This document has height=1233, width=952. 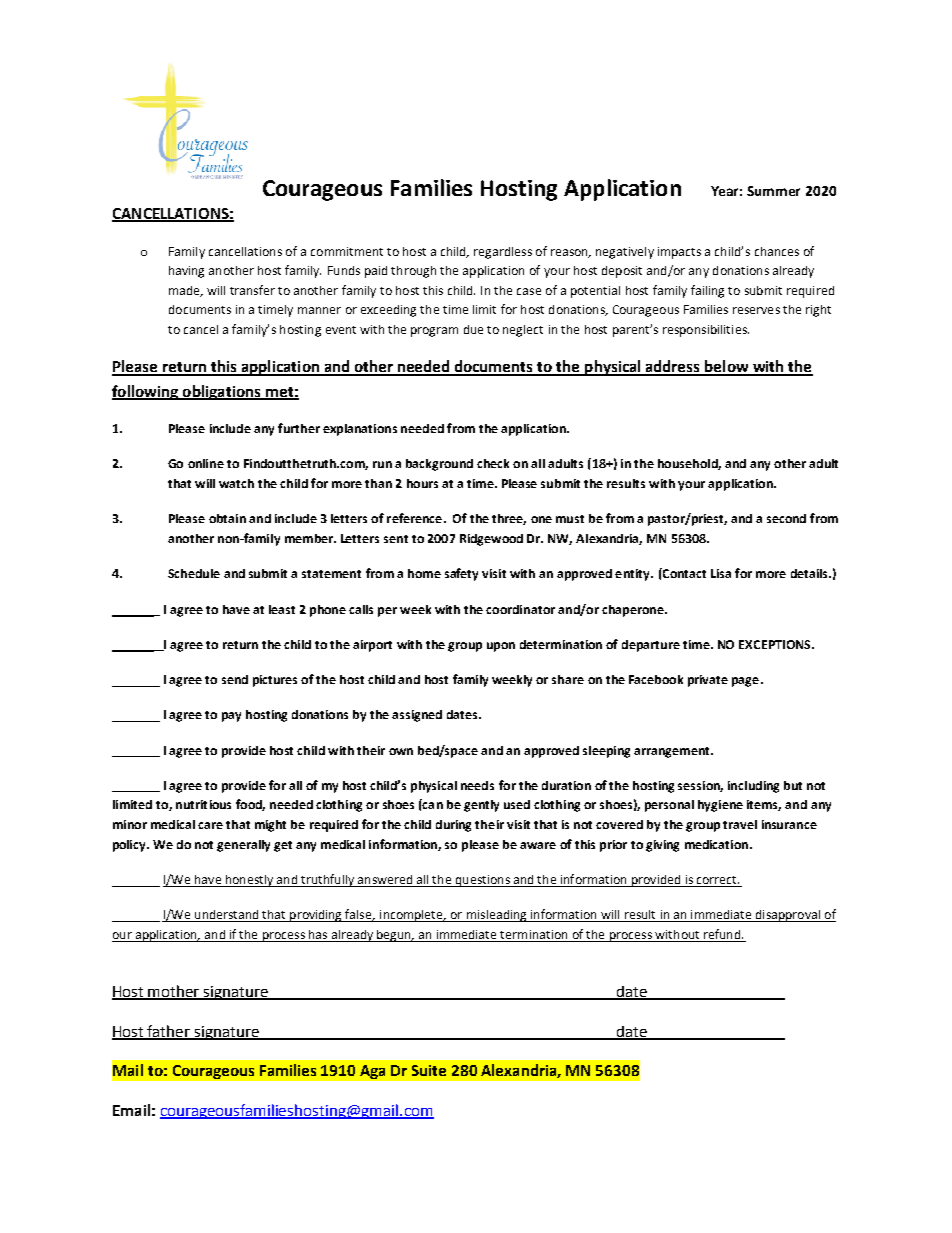 What do you see at coordinates (787, 916) in the document?
I see `disapproval` at bounding box center [787, 916].
